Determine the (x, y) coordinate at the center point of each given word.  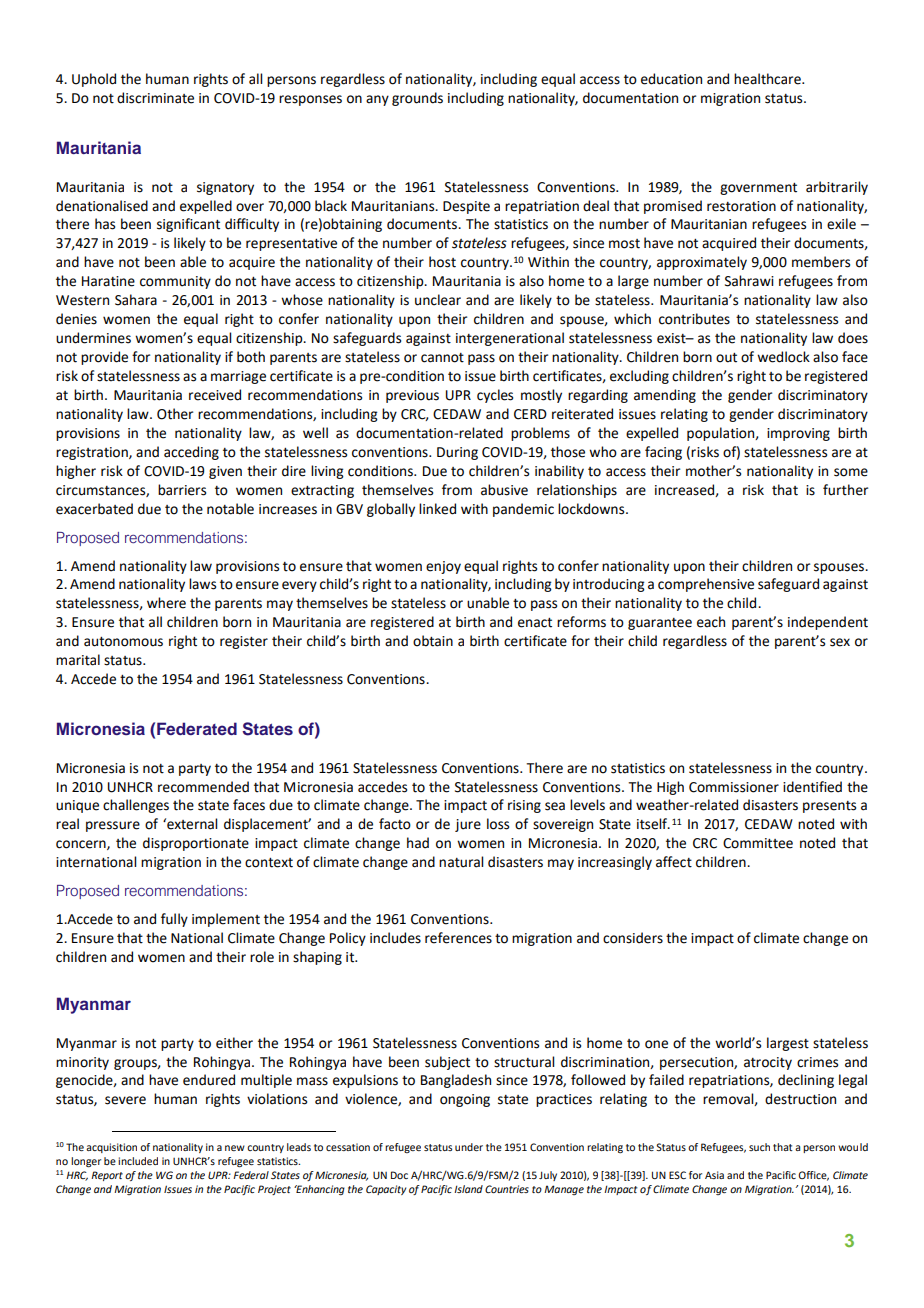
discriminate (155, 98)
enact (535, 623)
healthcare (768, 79)
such (759, 1147)
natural (461, 862)
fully (174, 920)
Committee (758, 843)
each (711, 622)
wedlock (783, 357)
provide (104, 358)
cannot (442, 358)
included (138, 1161)
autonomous (123, 642)
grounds (417, 99)
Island (468, 1189)
